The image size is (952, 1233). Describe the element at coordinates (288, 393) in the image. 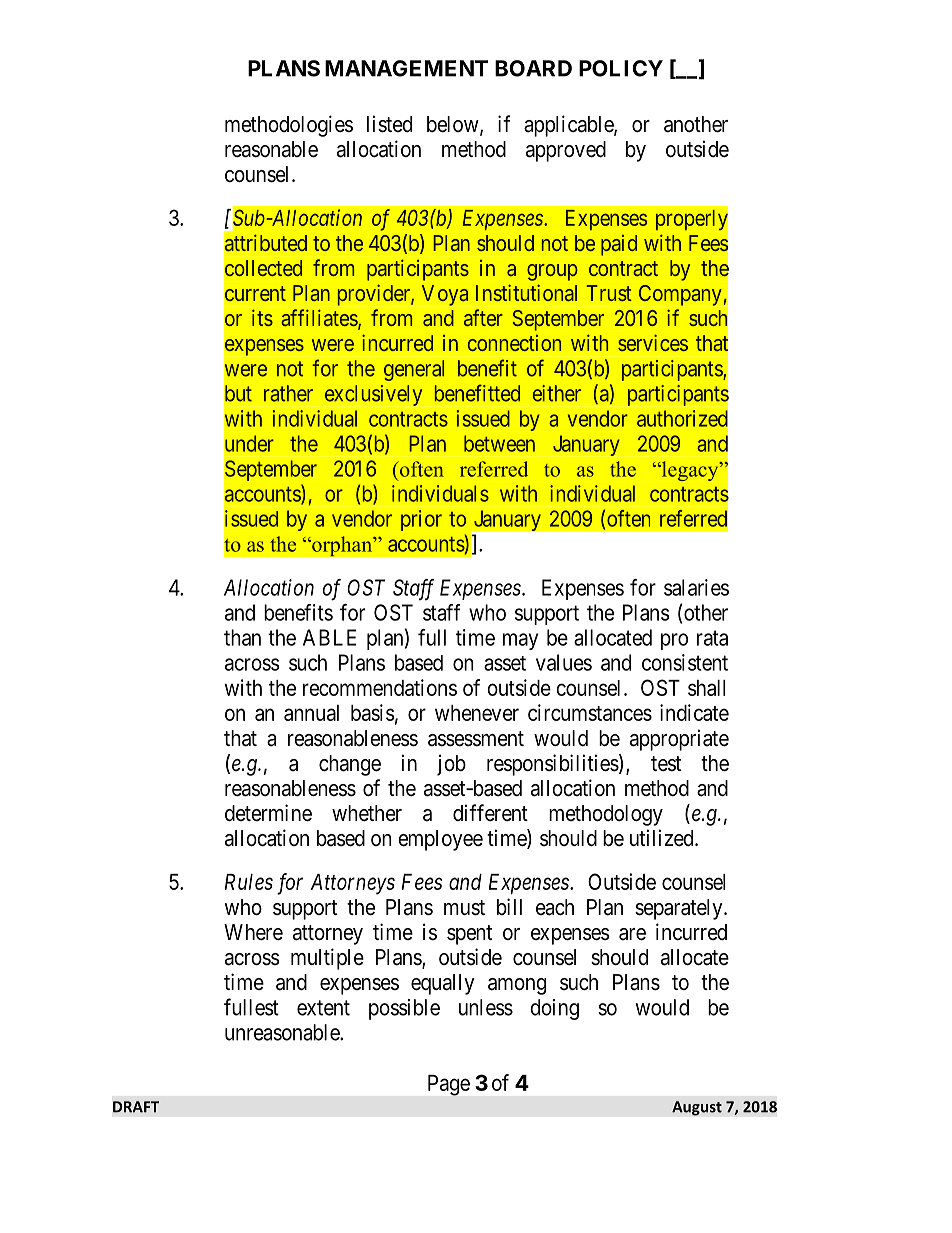

I see `rather` at that location.
